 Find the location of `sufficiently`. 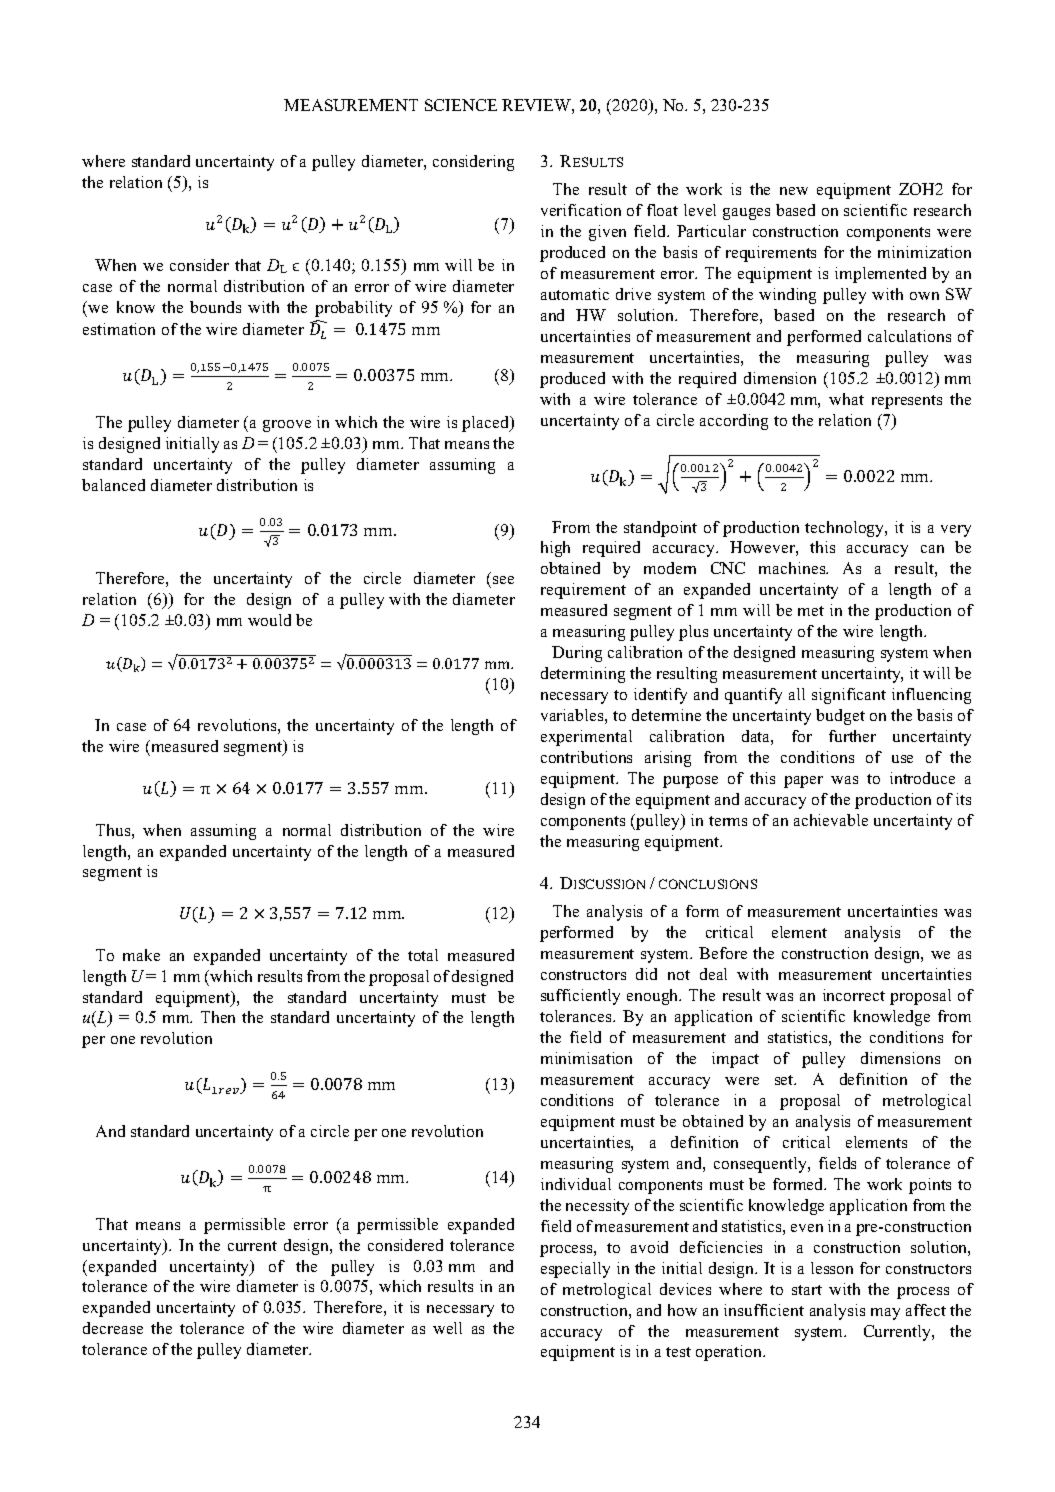

sufficiently is located at coordinates (580, 997).
